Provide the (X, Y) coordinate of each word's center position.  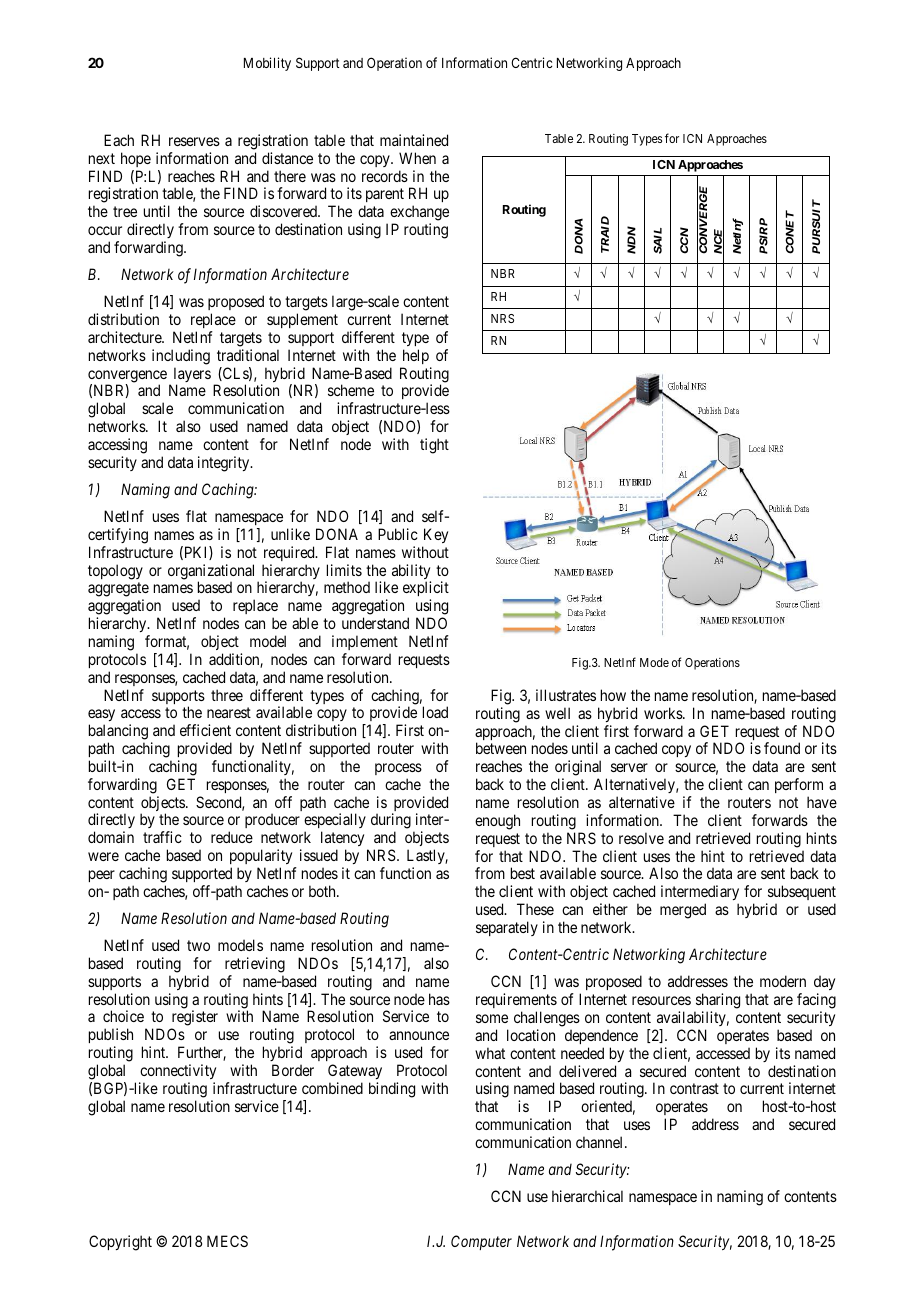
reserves (194, 141)
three (227, 695)
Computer (481, 1242)
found (782, 748)
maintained (414, 140)
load (435, 712)
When (417, 158)
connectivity (178, 1071)
